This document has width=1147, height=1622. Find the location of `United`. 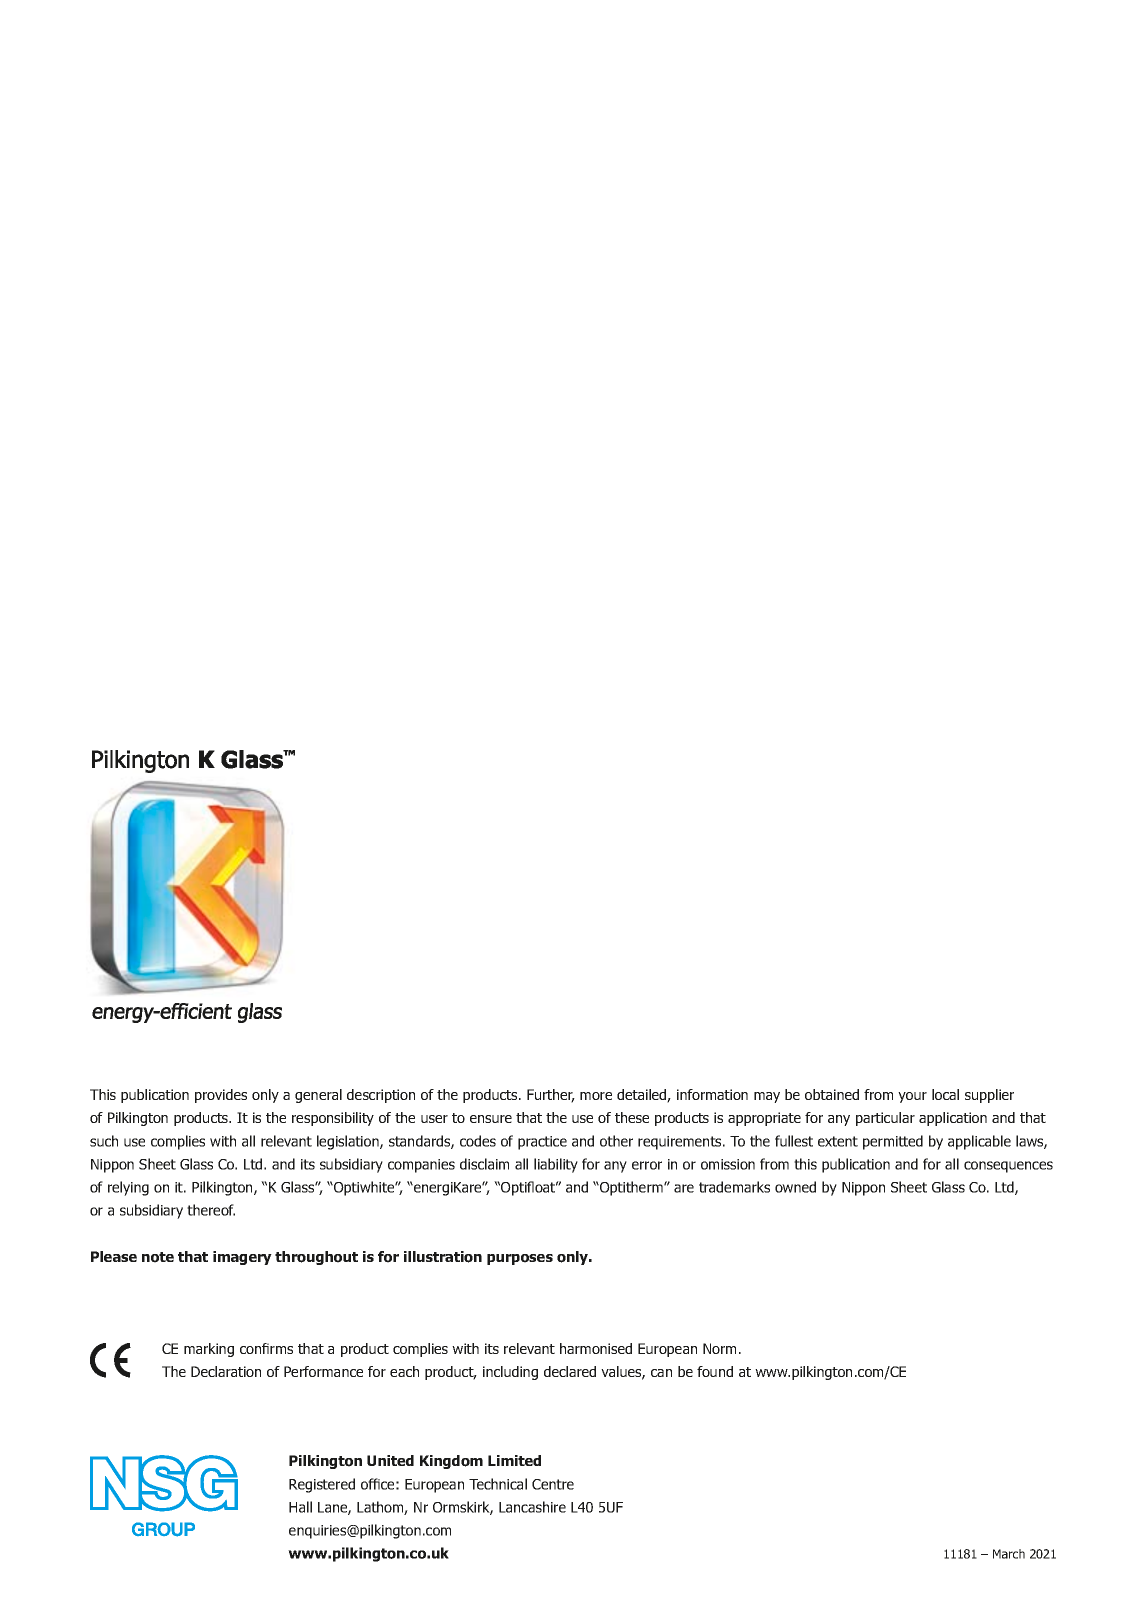

United is located at coordinates (390, 1460).
